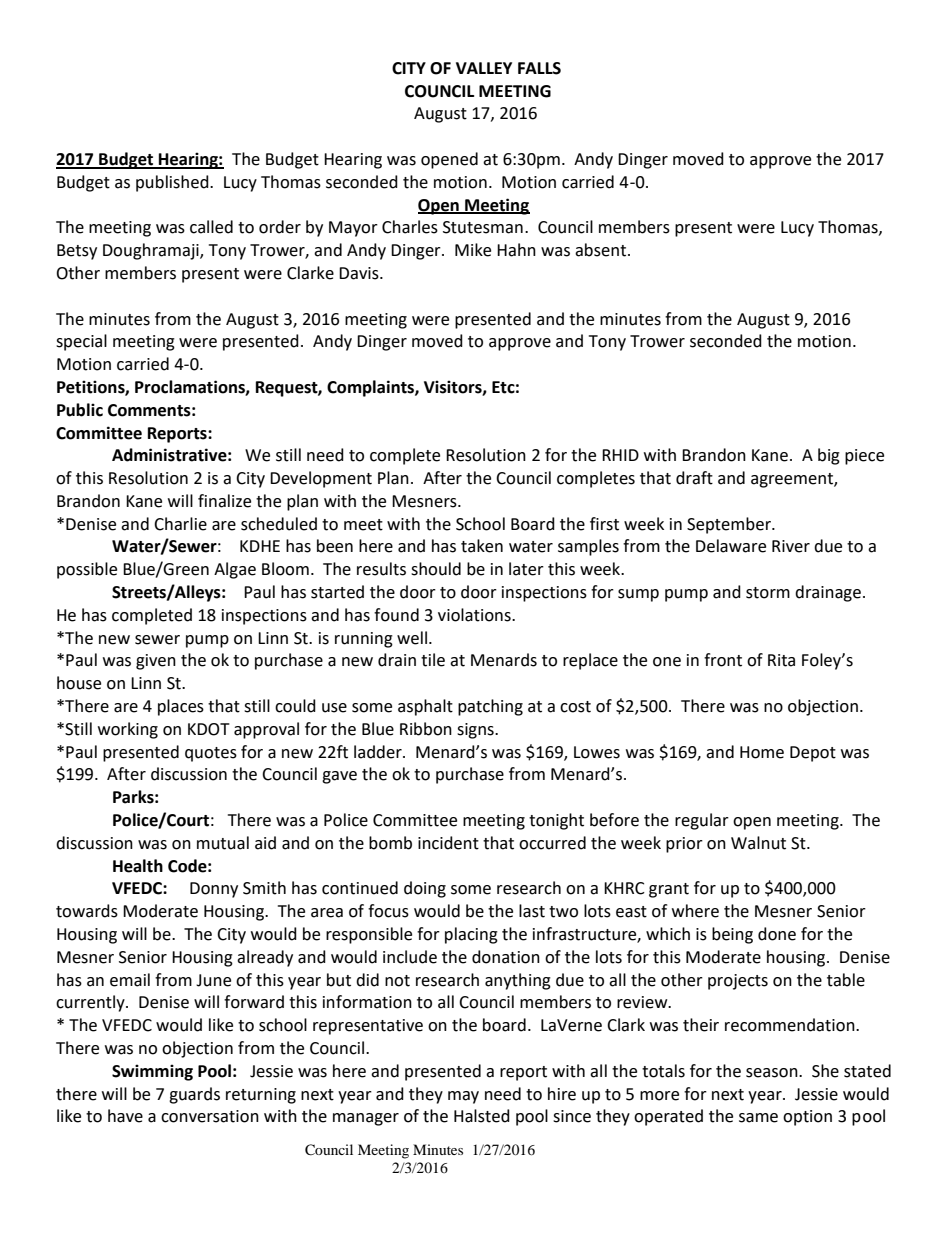 The height and width of the screenshot is (1233, 952). What do you see at coordinates (180, 524) in the screenshot?
I see `Charlie` at bounding box center [180, 524].
